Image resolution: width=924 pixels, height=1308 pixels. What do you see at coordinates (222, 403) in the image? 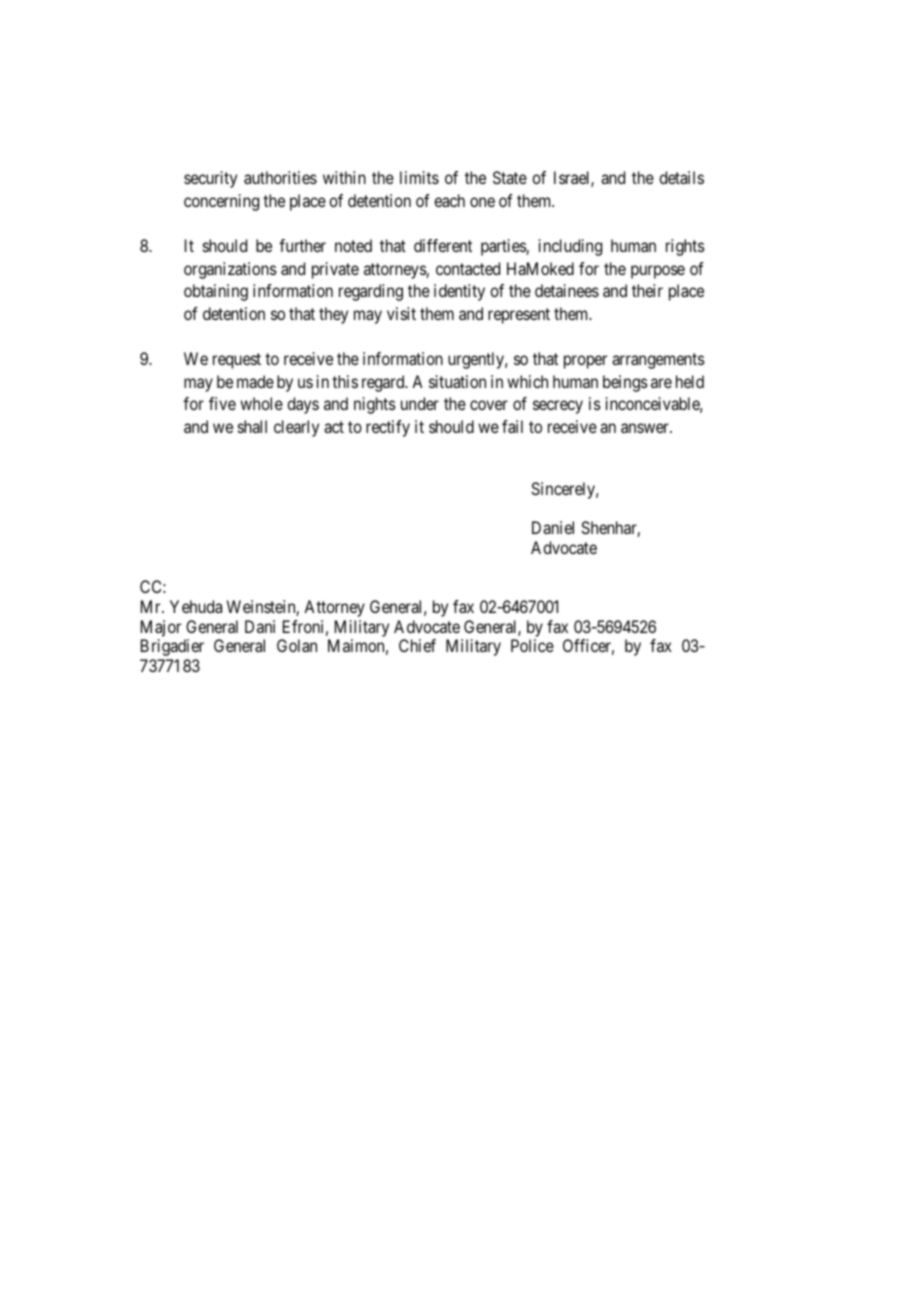
I see `five` at bounding box center [222, 403].
